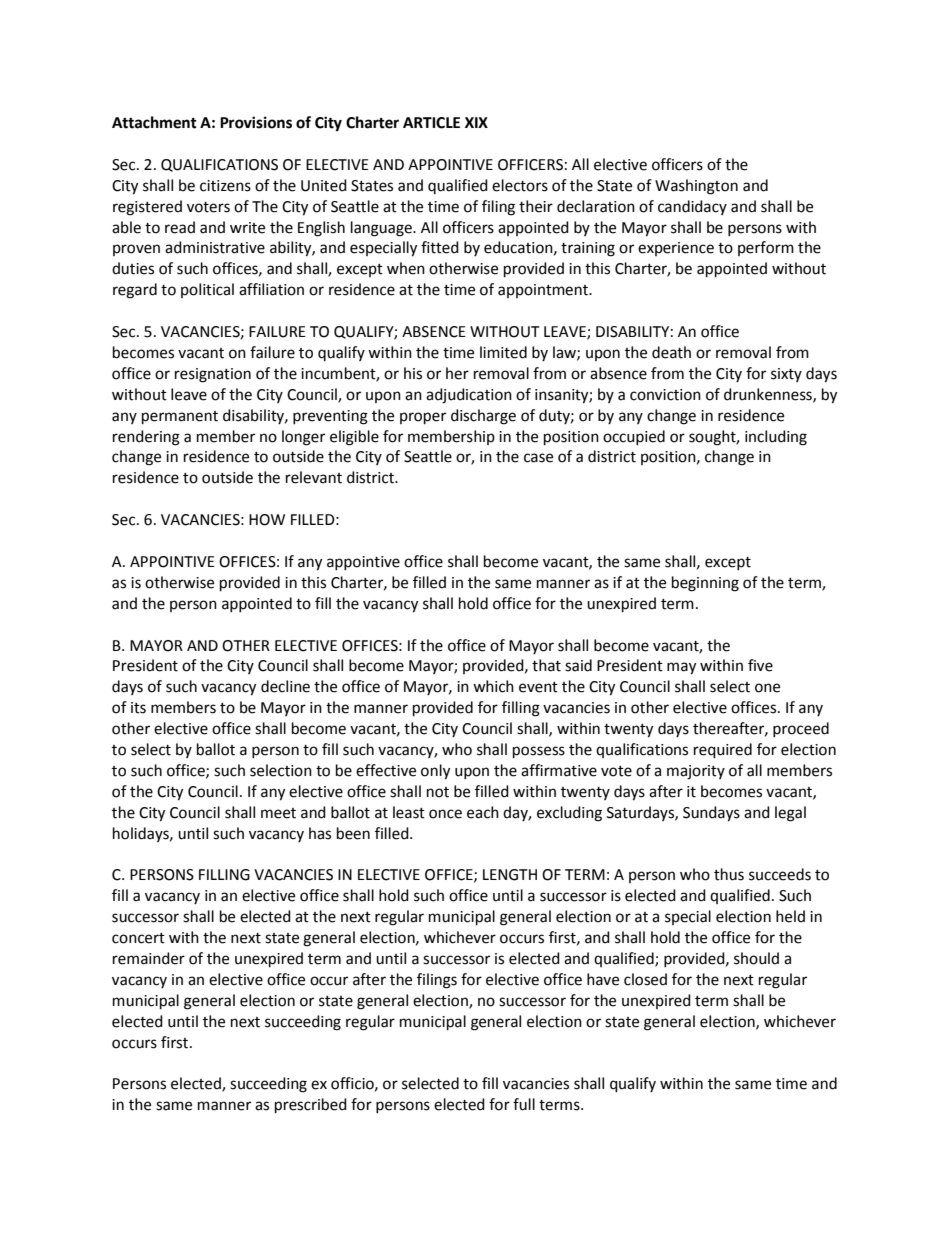 This page has width=952, height=1233. Describe the element at coordinates (225, 186) in the page. I see `citizens` at that location.
